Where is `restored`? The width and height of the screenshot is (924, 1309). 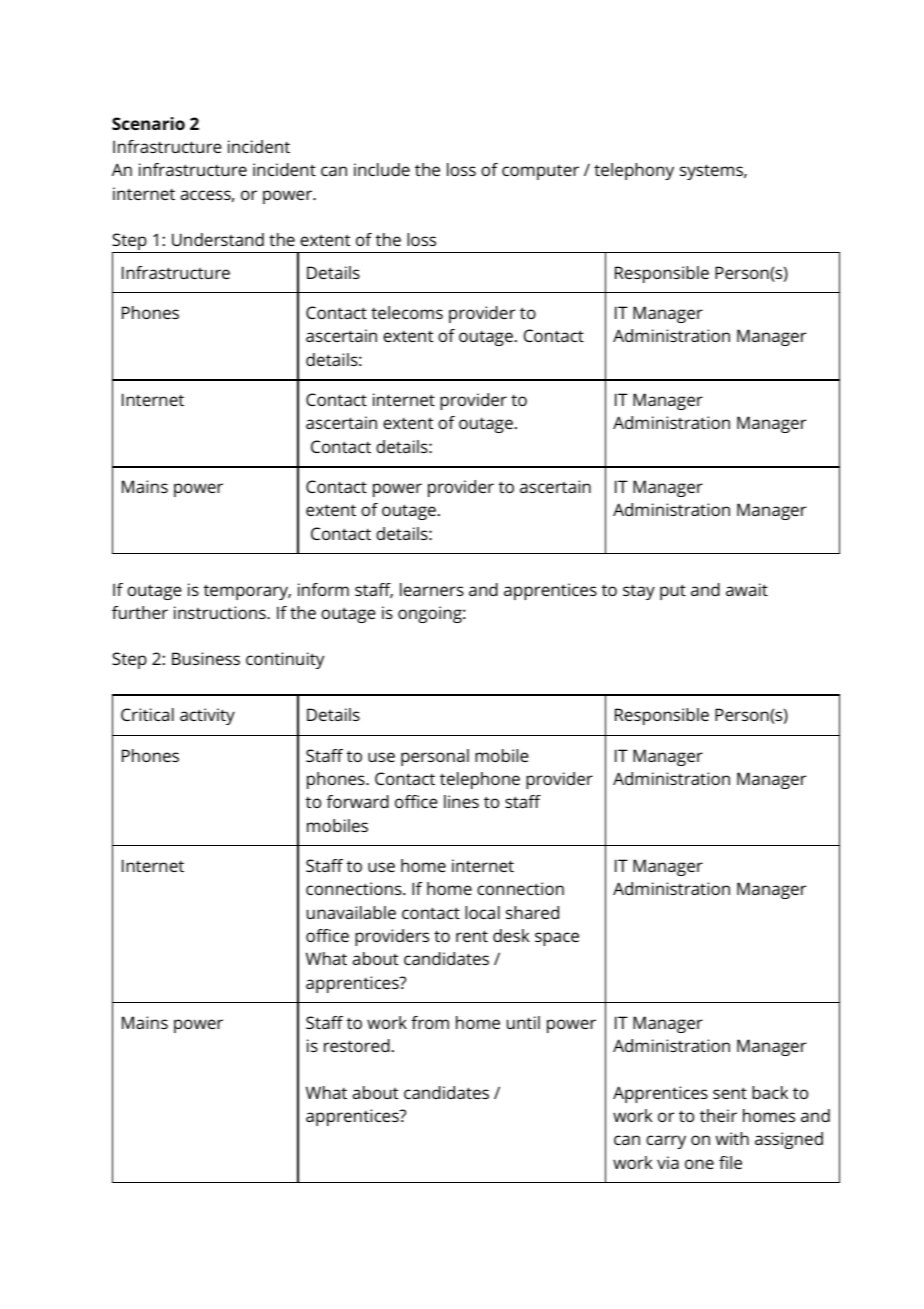
restored is located at coordinates (357, 1045).
